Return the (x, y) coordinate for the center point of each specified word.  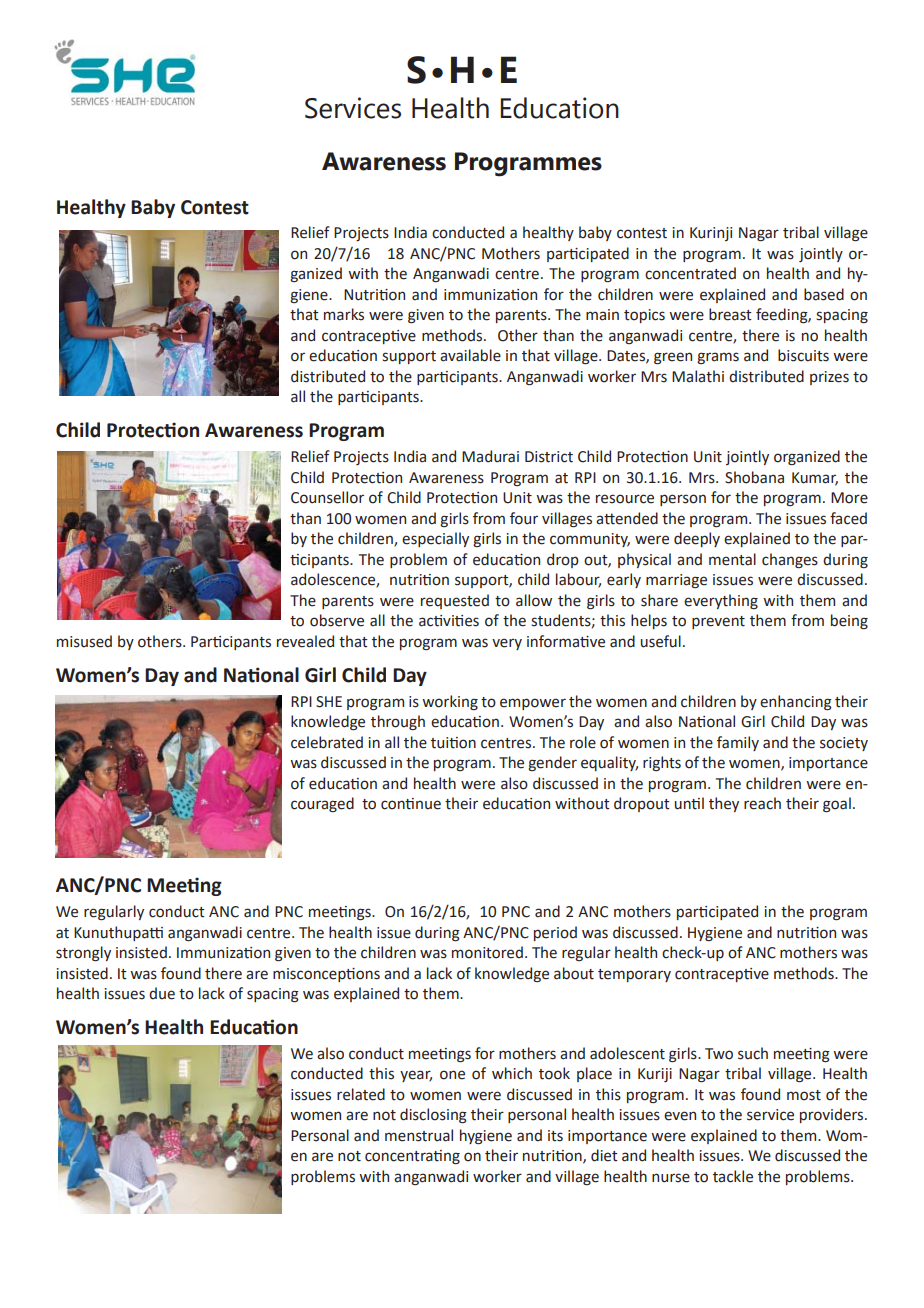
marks (344, 314)
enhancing (796, 703)
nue (428, 805)
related (361, 1094)
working (450, 702)
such (753, 1053)
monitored (487, 952)
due (162, 993)
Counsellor (327, 497)
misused (84, 641)
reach (762, 803)
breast (730, 314)
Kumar (815, 478)
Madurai (490, 456)
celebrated (327, 742)
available (470, 355)
